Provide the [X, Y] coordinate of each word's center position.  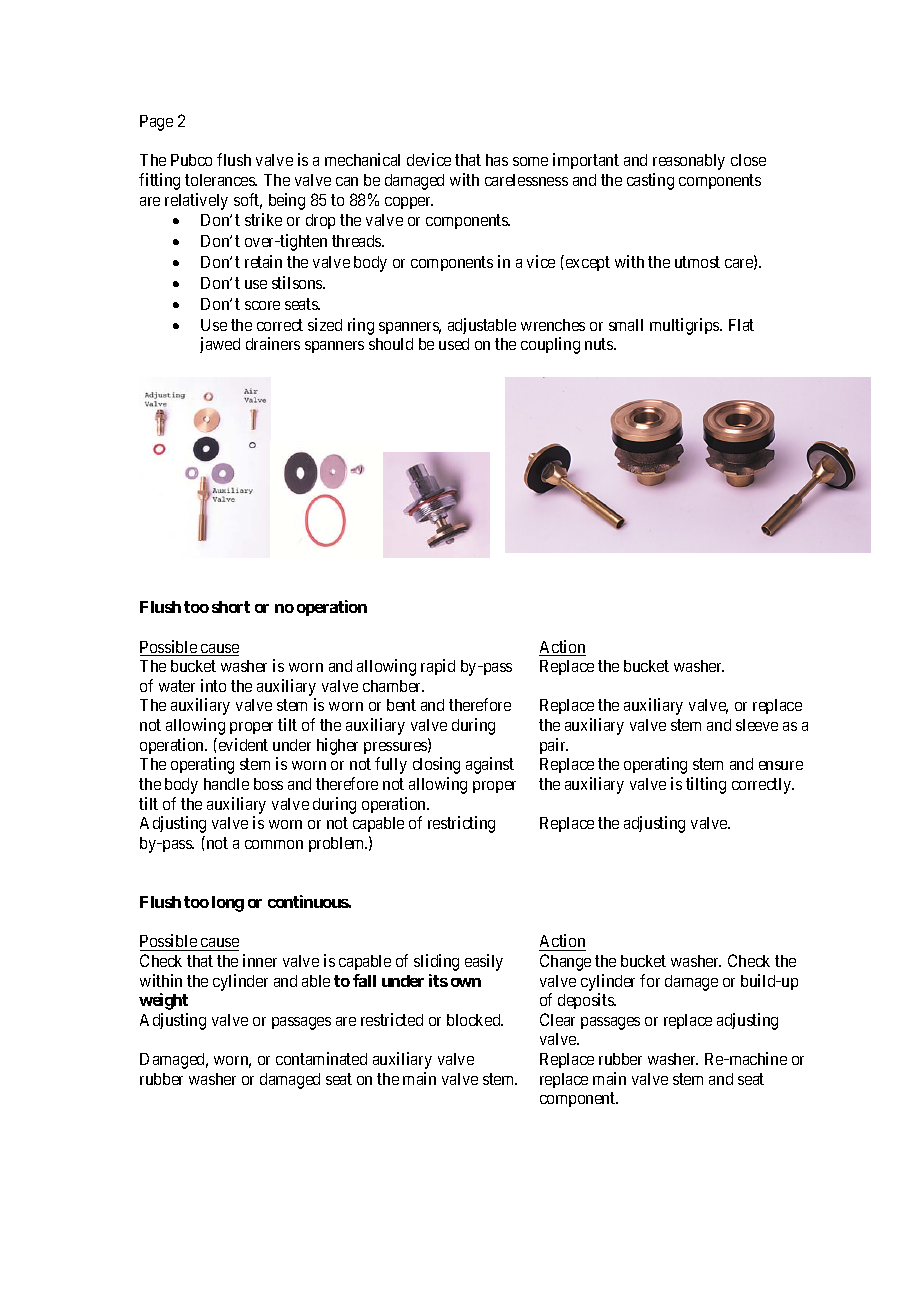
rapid [438, 667]
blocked [475, 1020]
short [231, 607]
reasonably [689, 162]
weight [163, 1001]
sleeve [757, 725]
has [497, 160]
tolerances [221, 180]
